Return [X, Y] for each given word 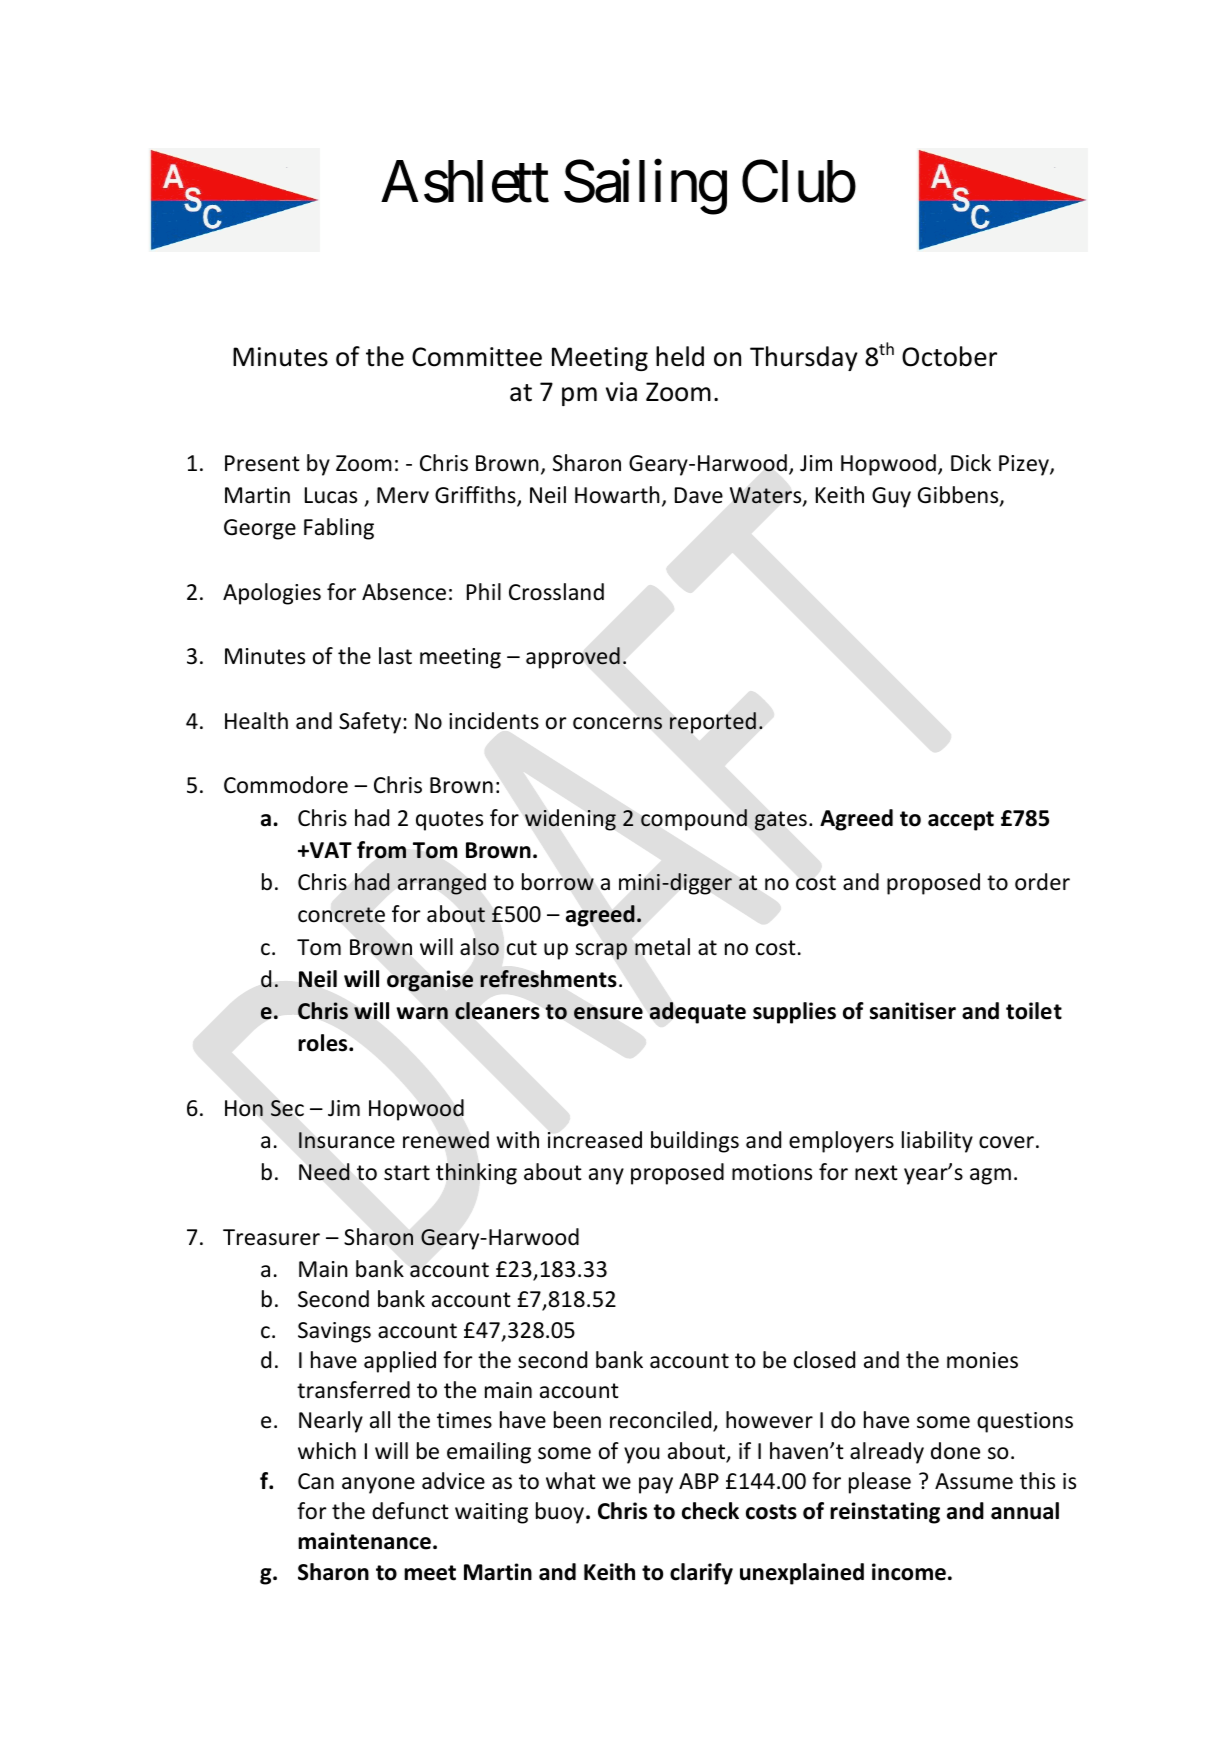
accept [961, 821]
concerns [617, 723]
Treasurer [271, 1237]
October [949, 356]
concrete [341, 915]
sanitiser [913, 1011]
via [621, 392]
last [395, 656]
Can [316, 1481]
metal [662, 947]
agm [990, 1176]
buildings [695, 1142]
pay [656, 1485]
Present [262, 463]
